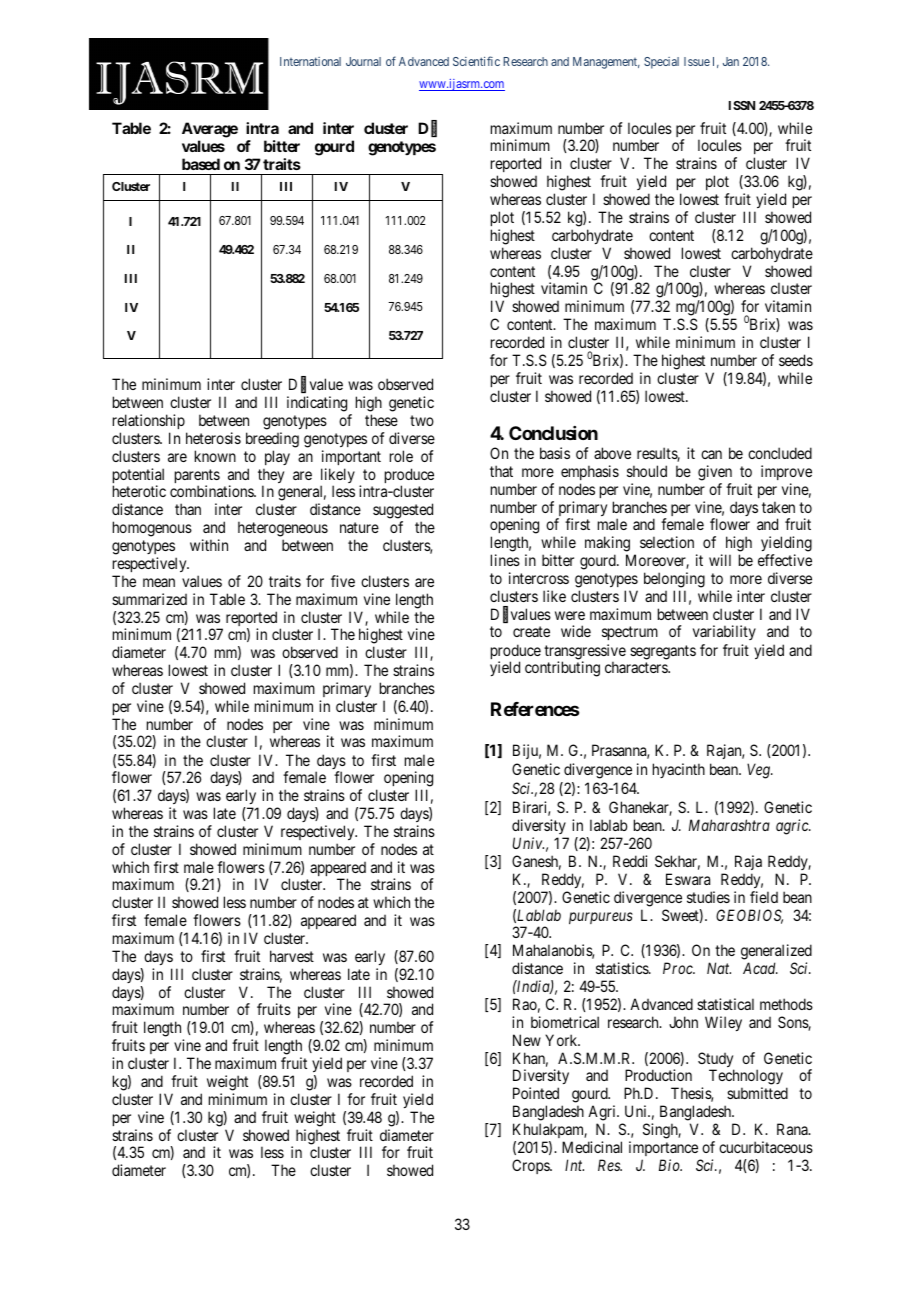 The height and width of the page is (1308, 924). Describe the element at coordinates (531, 1166) in the page. I see `Crops` at that location.
